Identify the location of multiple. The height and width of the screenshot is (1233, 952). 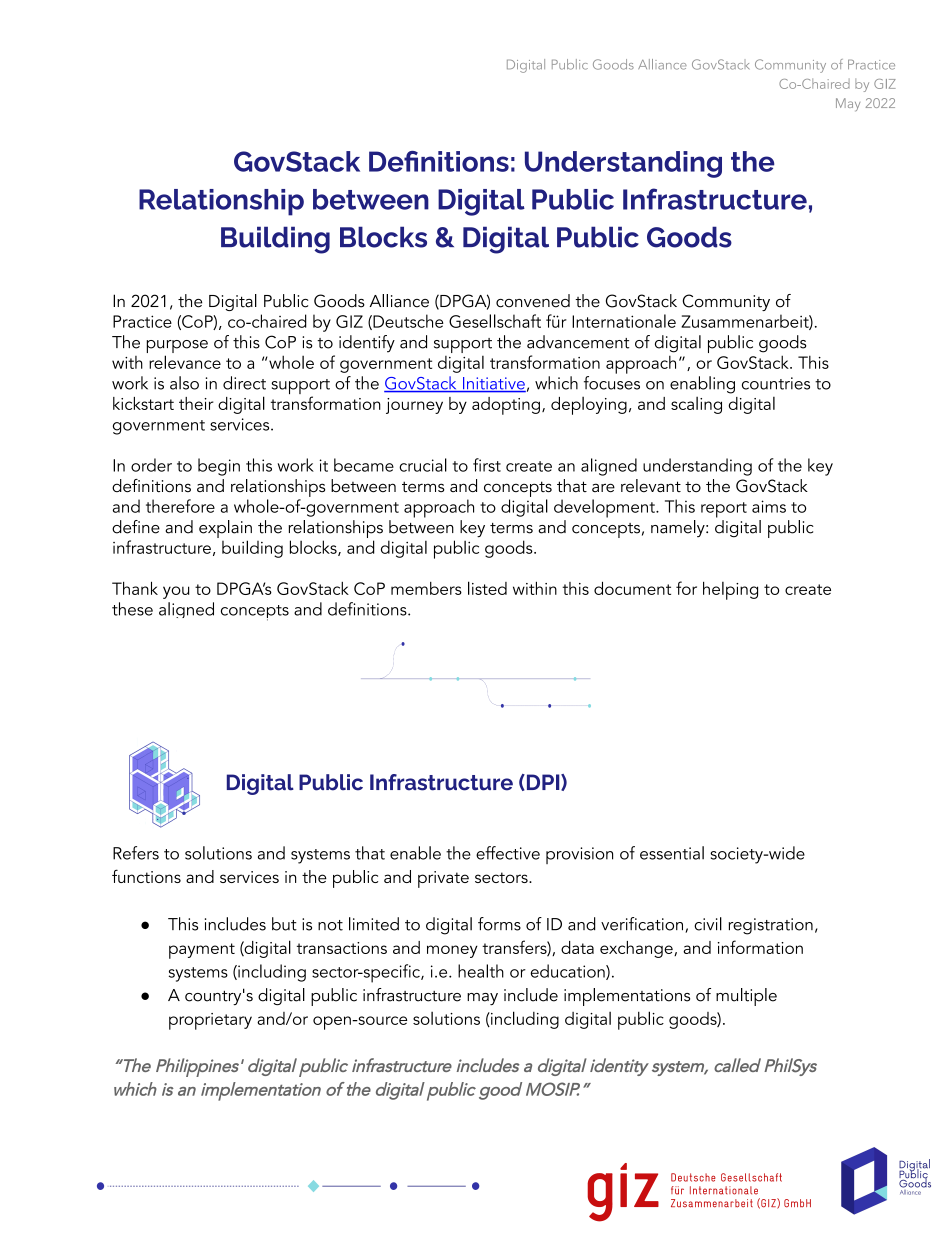
(746, 997).
